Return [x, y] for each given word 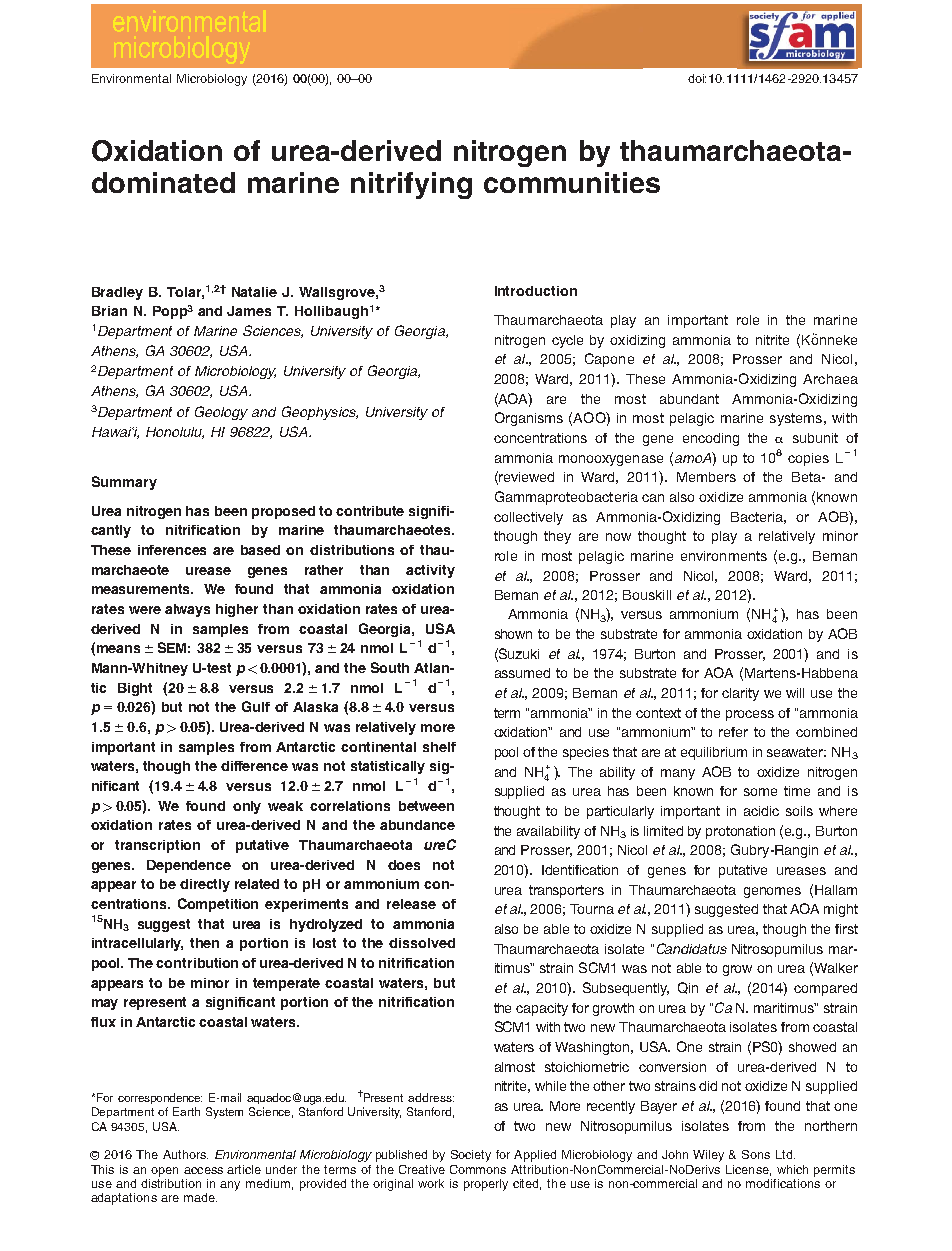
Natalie [254, 292]
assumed [522, 673]
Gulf [256, 706]
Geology [221, 413]
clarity [740, 694]
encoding [711, 439]
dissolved [422, 943]
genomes [772, 892]
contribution [197, 963]
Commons [478, 1169]
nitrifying [411, 185]
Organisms [529, 419]
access [203, 1170]
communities [572, 182]
